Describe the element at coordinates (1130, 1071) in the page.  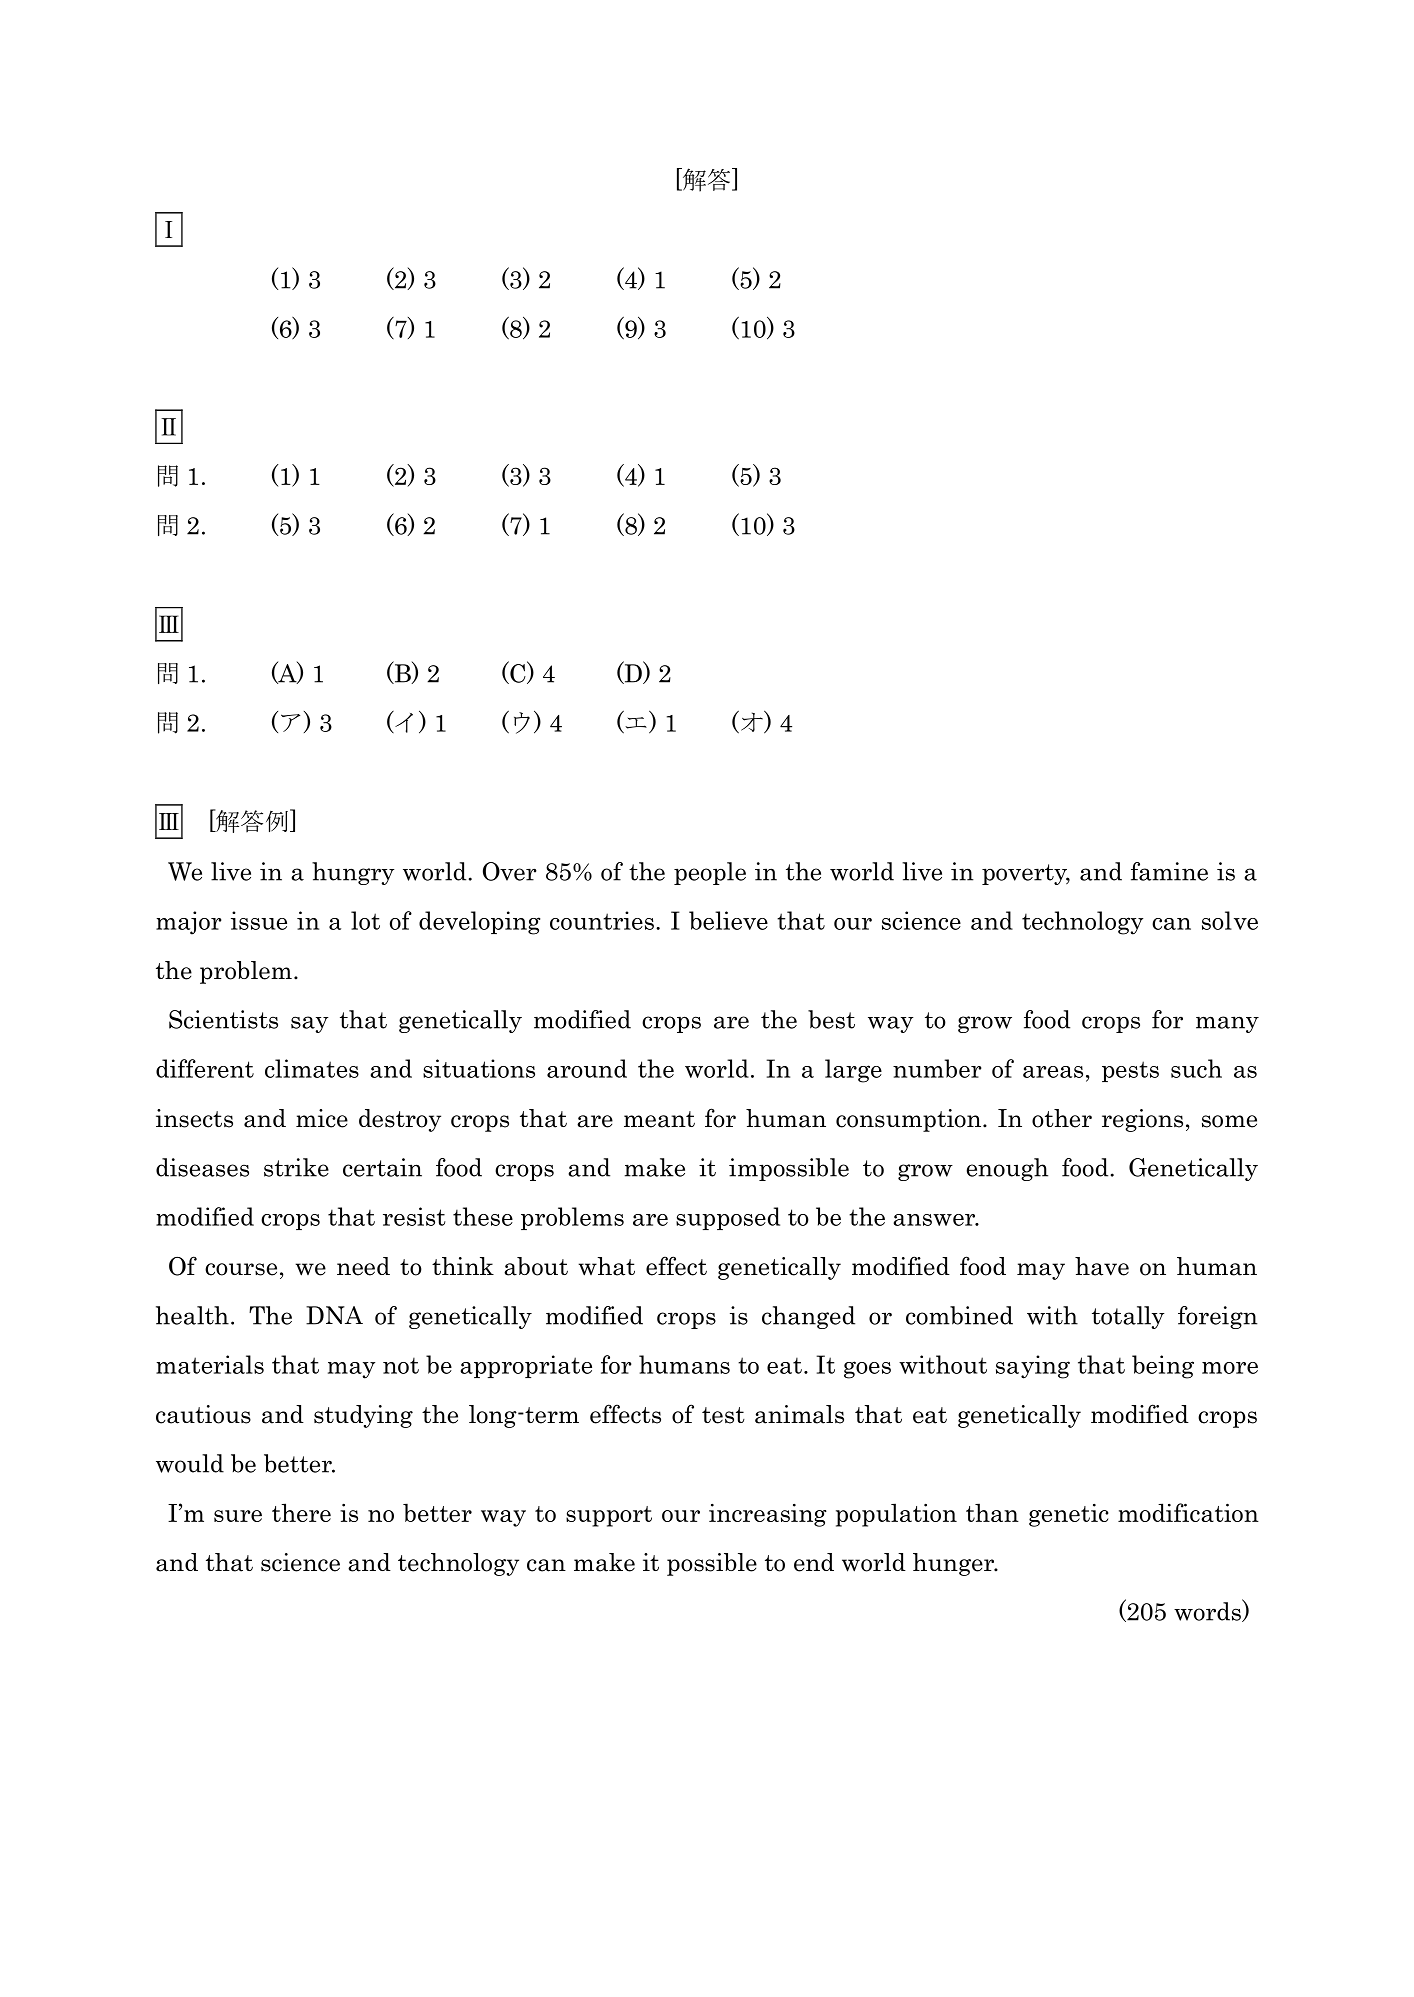
I see `pests` at that location.
